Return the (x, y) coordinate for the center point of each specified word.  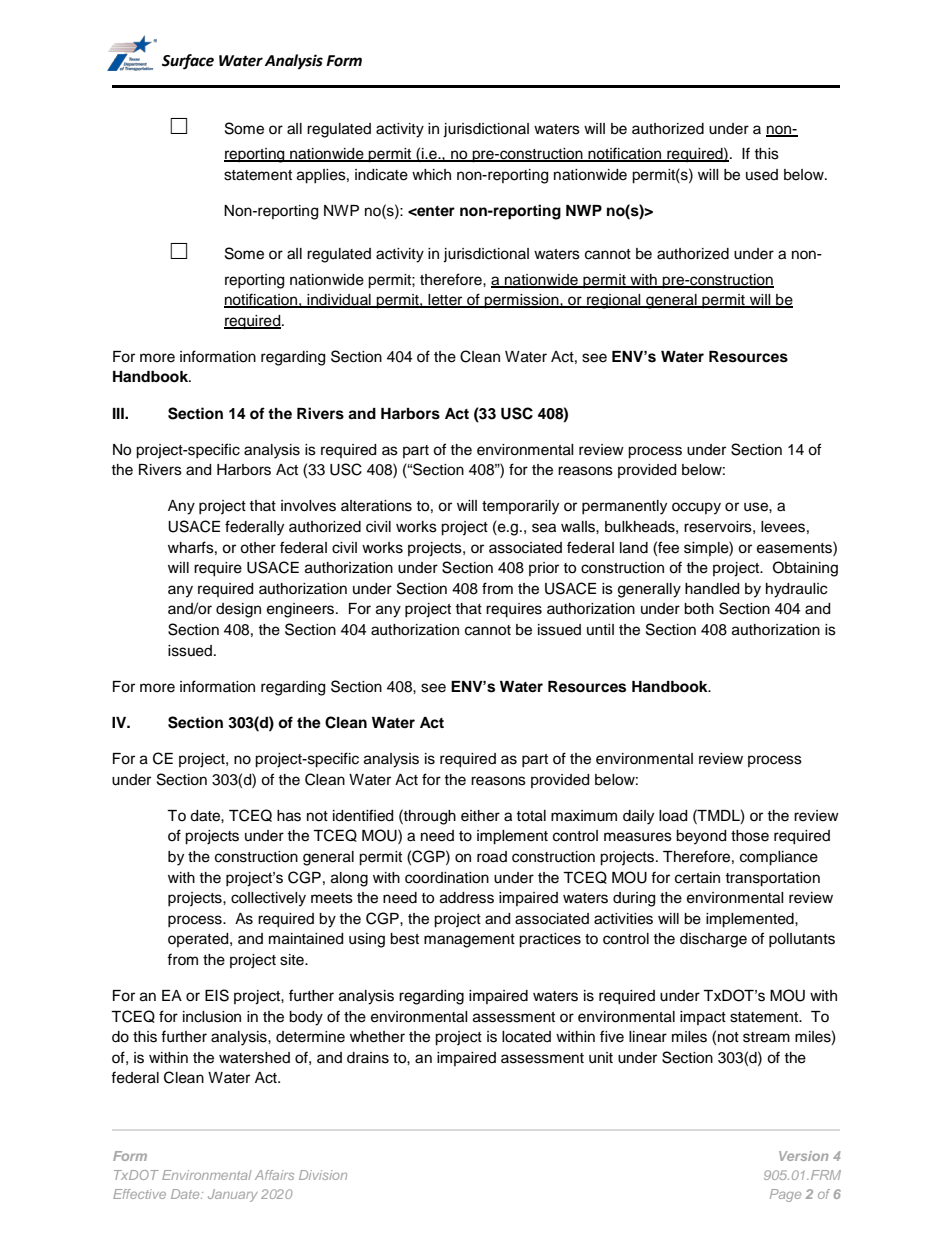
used (762, 175)
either (480, 816)
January (233, 1195)
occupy (696, 508)
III (119, 413)
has (289, 816)
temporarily (520, 507)
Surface (188, 62)
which (431, 175)
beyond (701, 837)
